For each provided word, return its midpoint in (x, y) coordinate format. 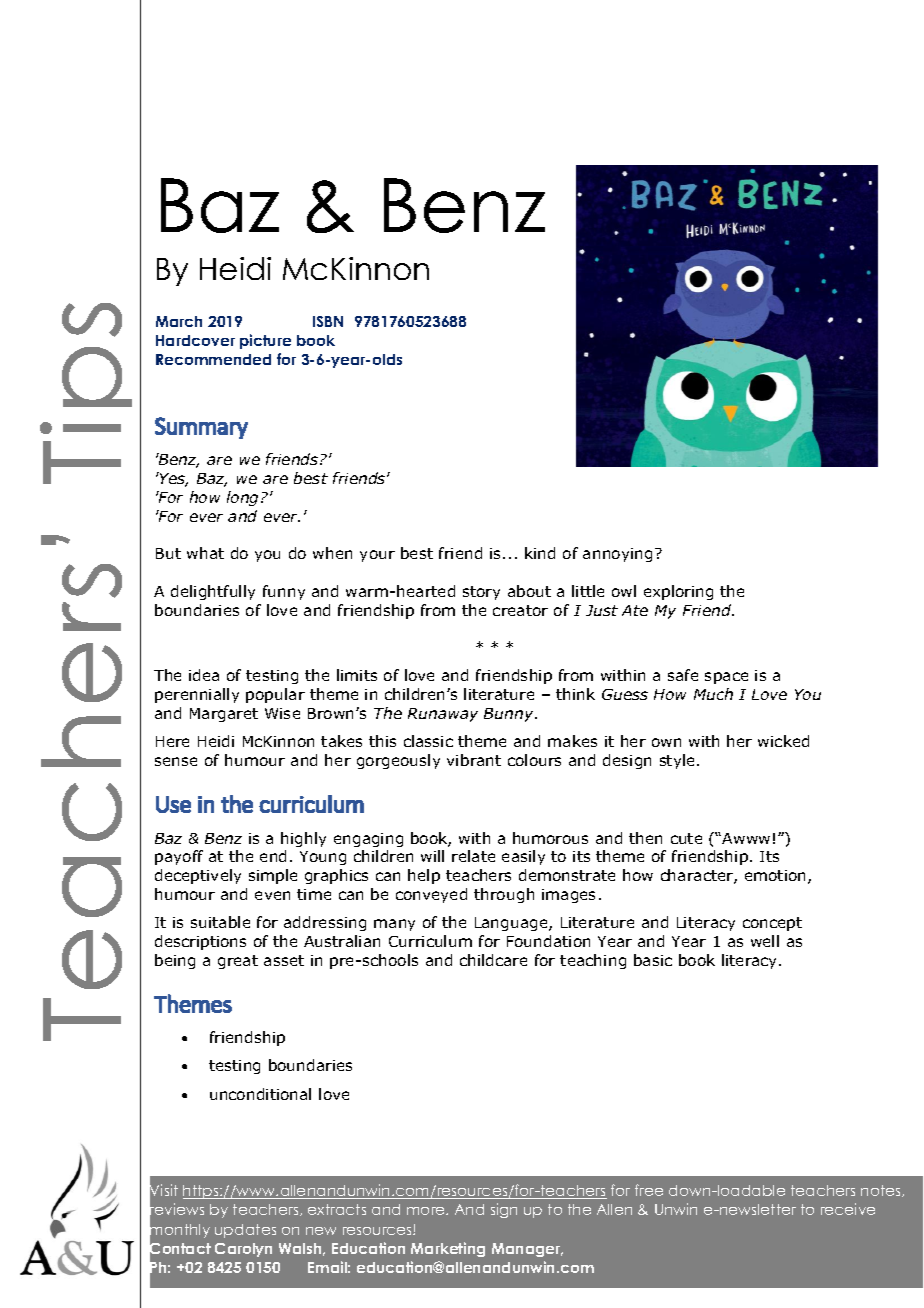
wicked (783, 741)
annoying (617, 555)
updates (245, 1231)
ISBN (328, 321)
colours (534, 760)
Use (173, 804)
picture (265, 341)
